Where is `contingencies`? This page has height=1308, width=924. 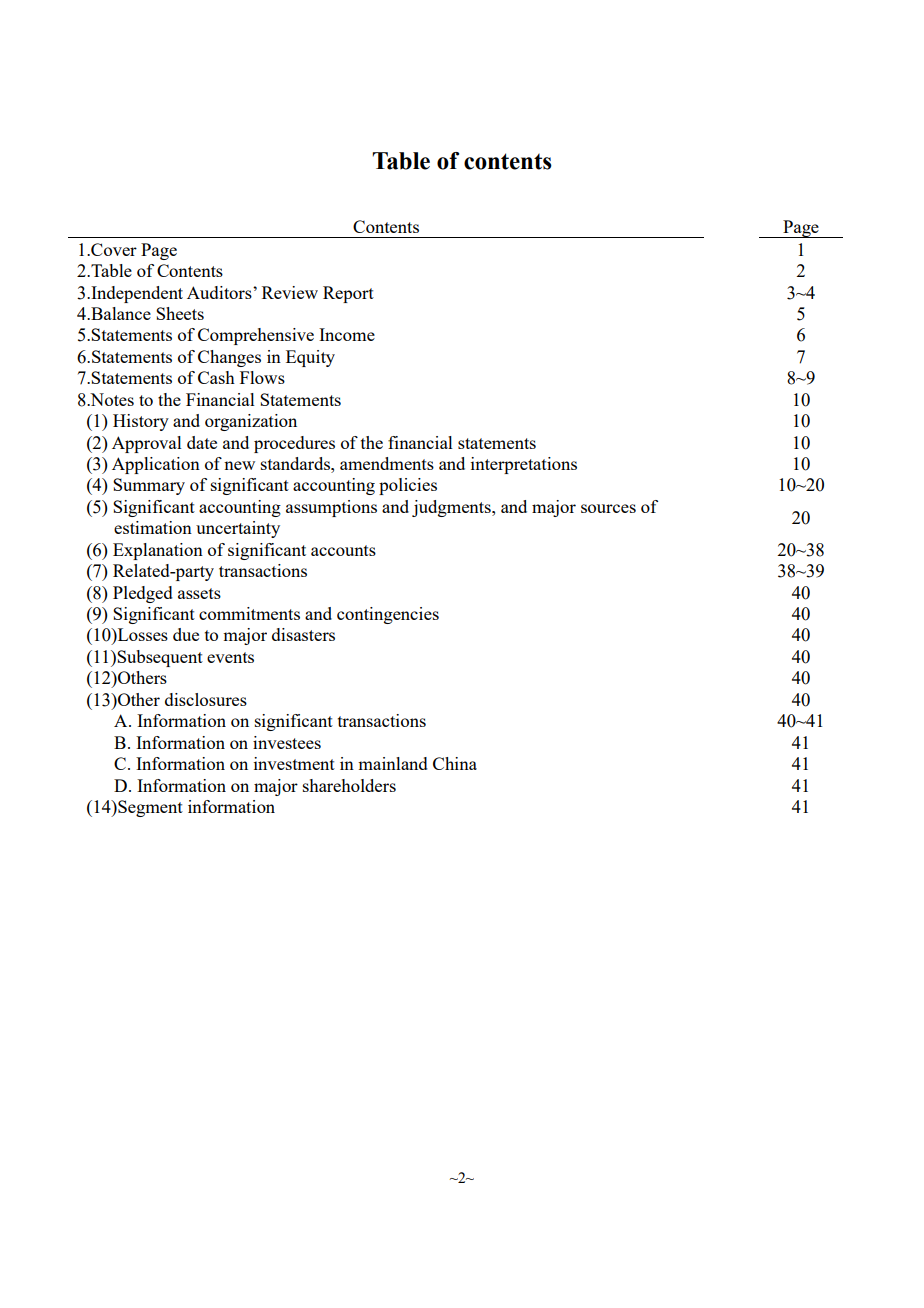 contingencies is located at coordinates (388, 615).
